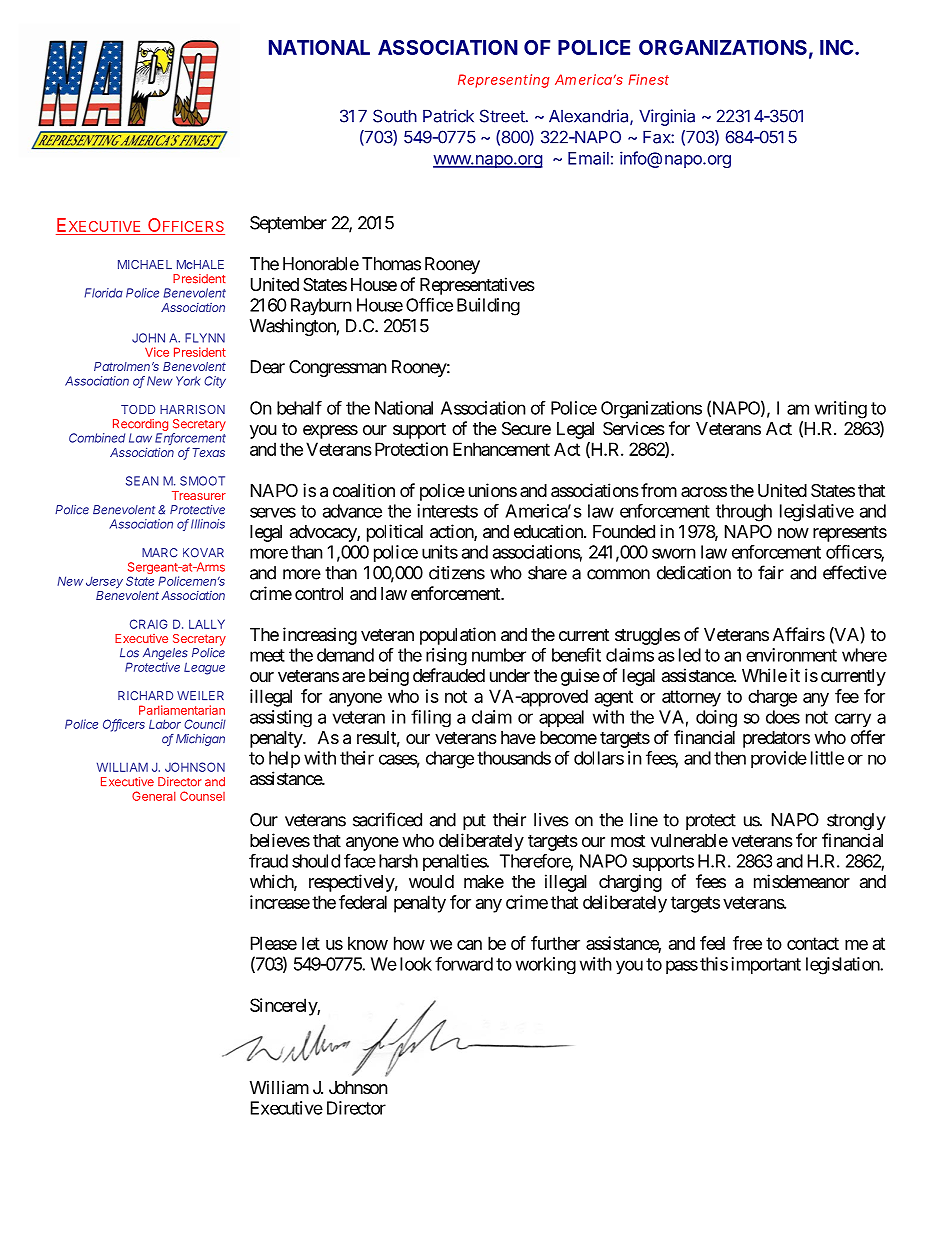  I want to click on let, so click(311, 943).
